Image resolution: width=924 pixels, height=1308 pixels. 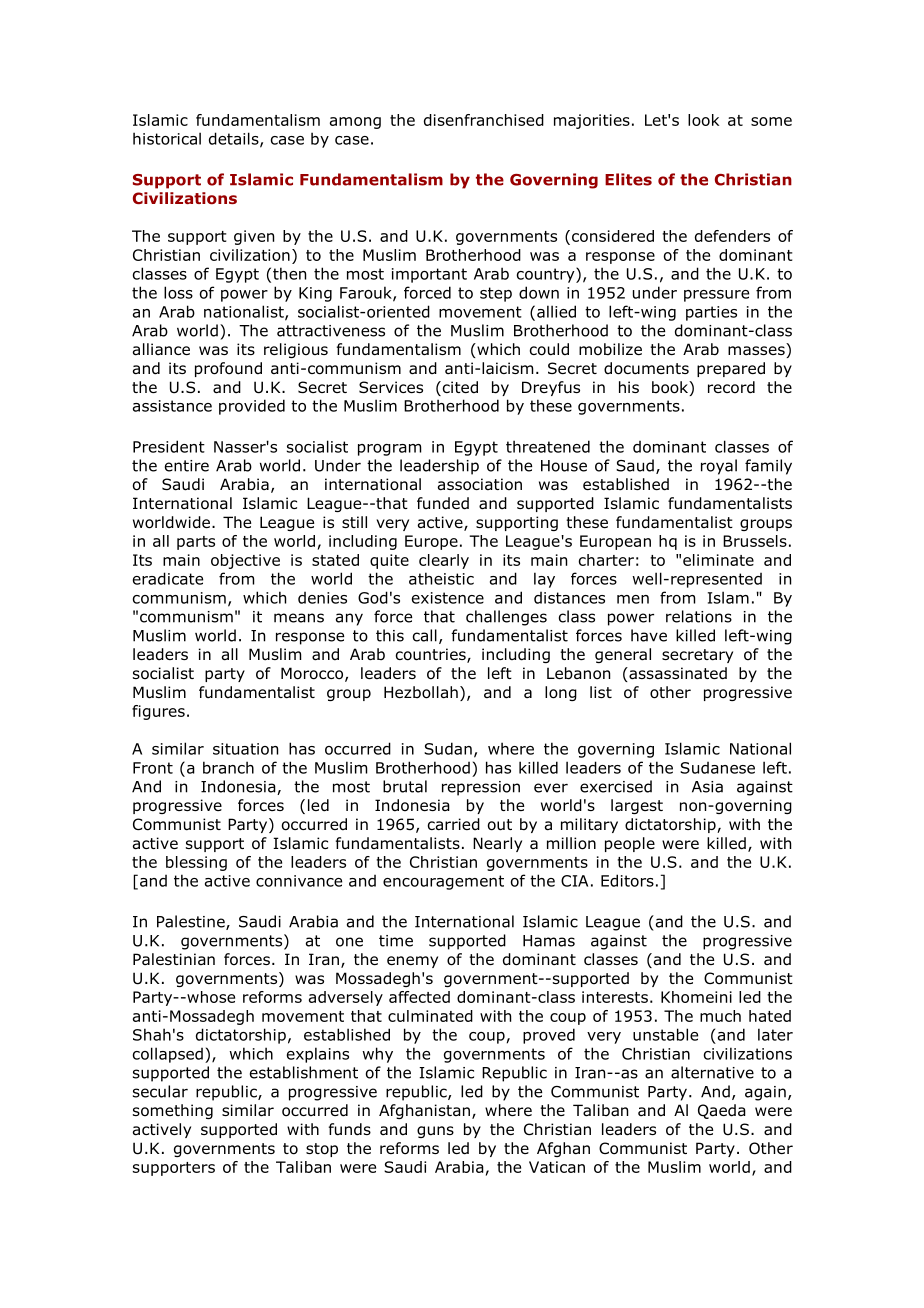 What do you see at coordinates (707, 787) in the screenshot?
I see `Asia` at bounding box center [707, 787].
